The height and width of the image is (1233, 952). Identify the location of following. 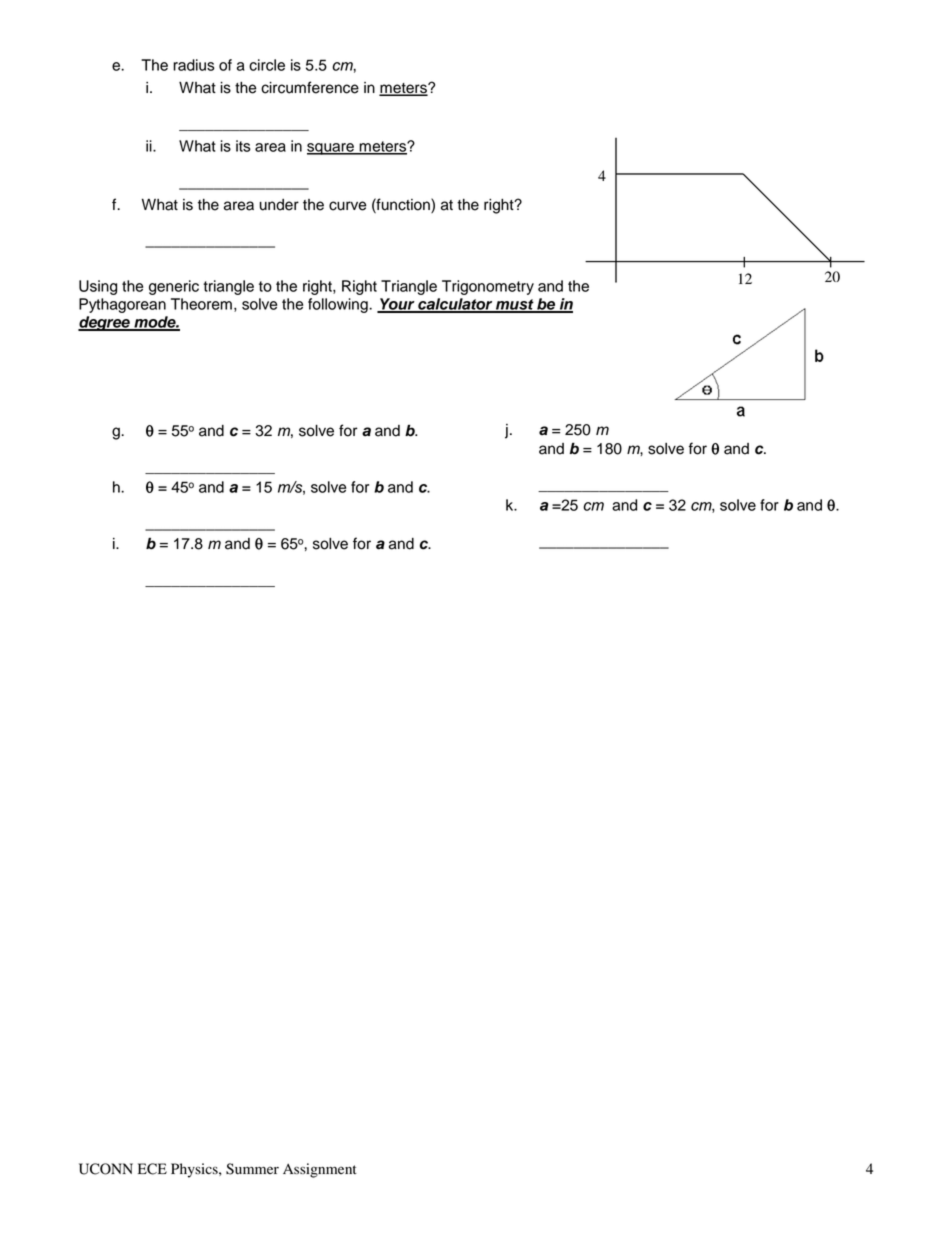
(339, 305).
